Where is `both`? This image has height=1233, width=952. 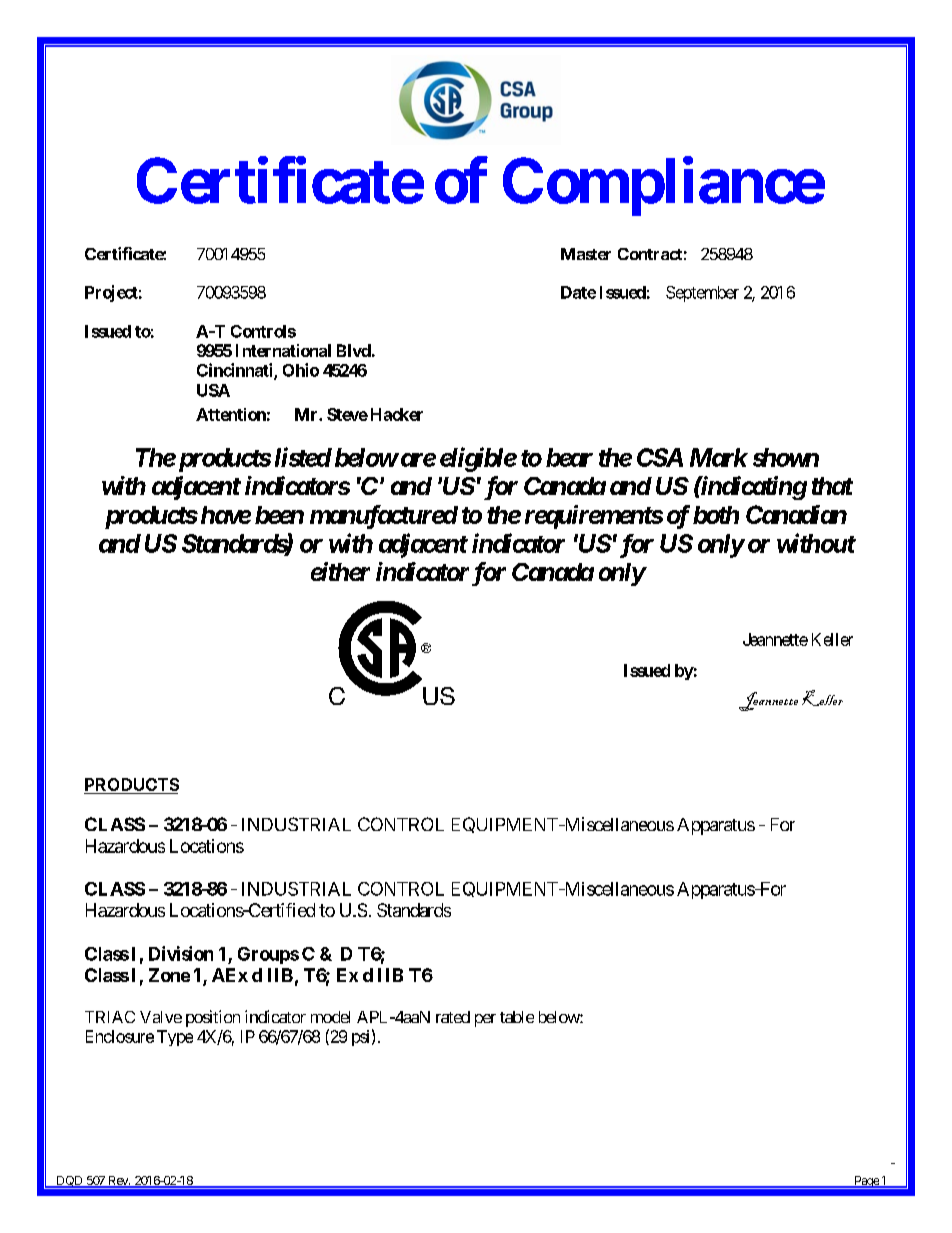
both is located at coordinates (716, 515).
